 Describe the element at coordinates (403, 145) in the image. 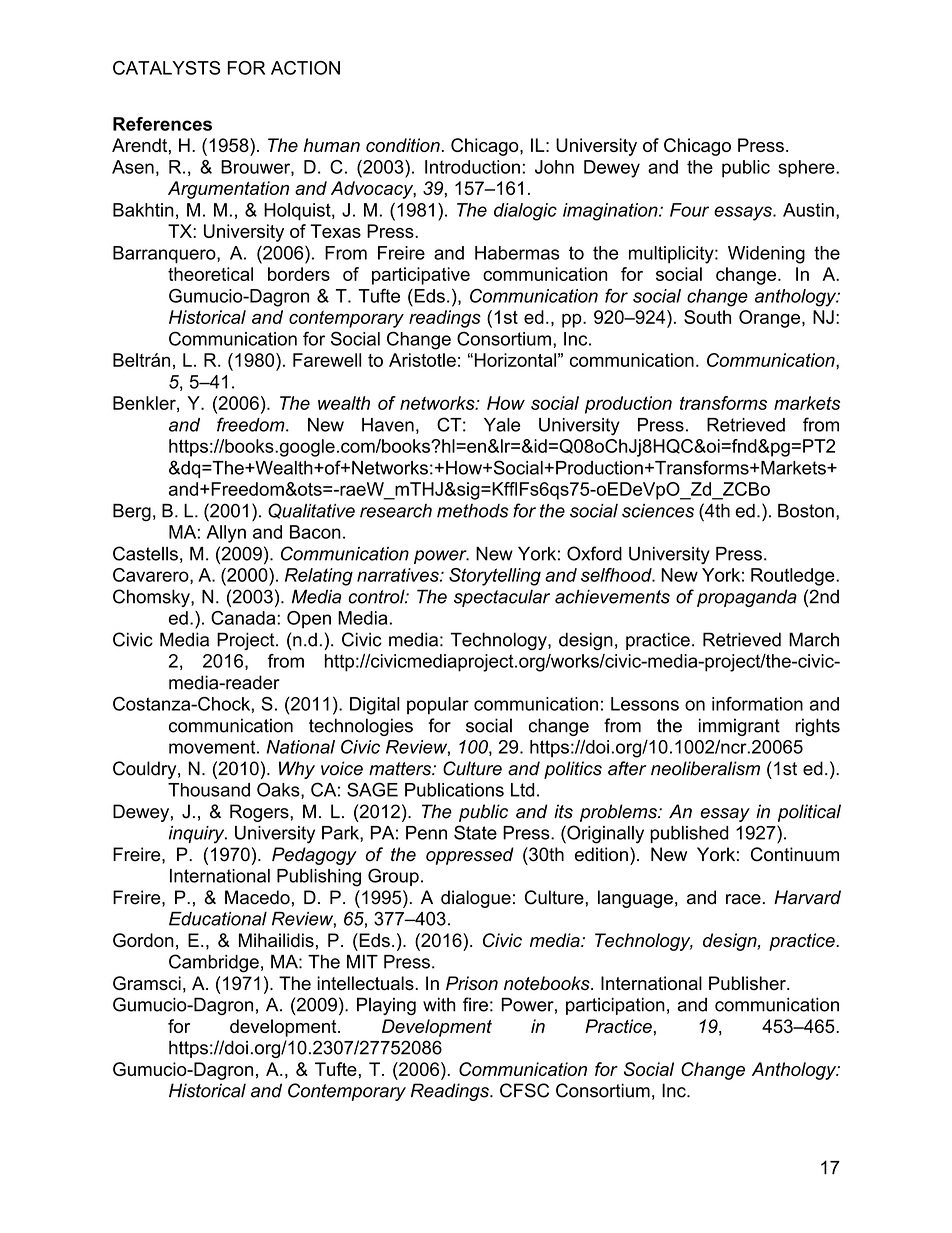

I see `condition` at that location.
